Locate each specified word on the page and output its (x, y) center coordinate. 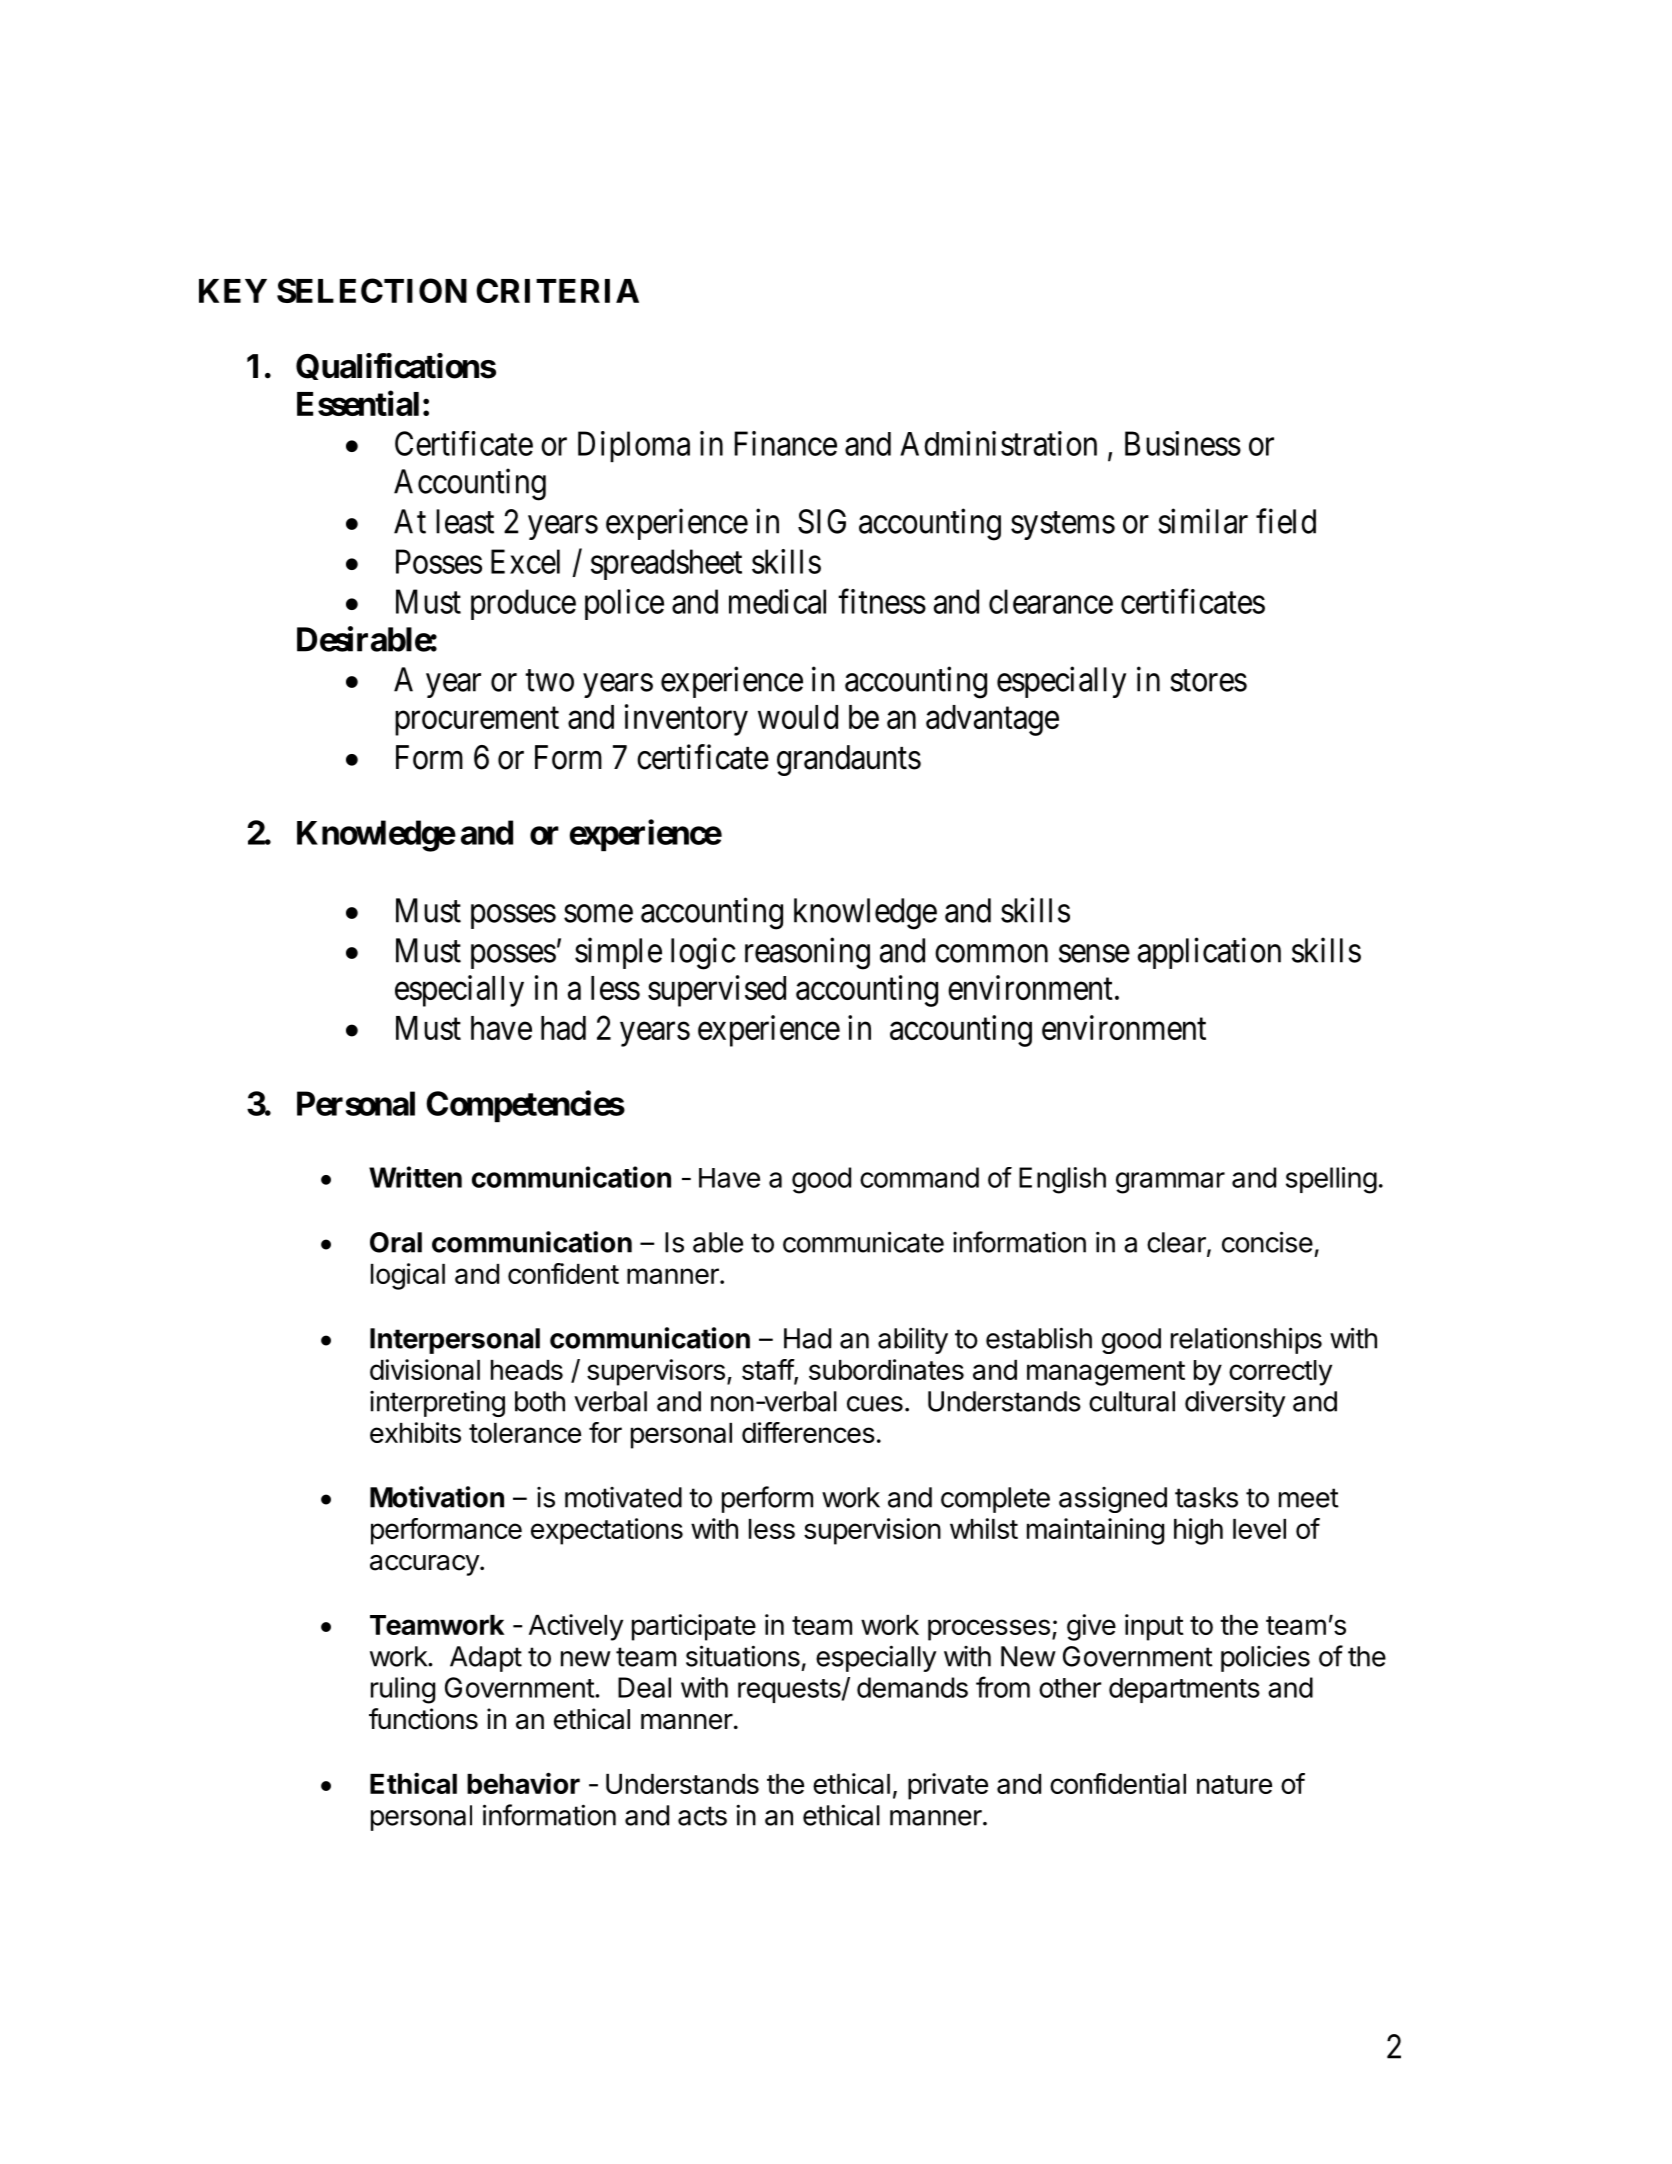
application (1209, 953)
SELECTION (372, 290)
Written (415, 1177)
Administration (998, 443)
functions (423, 1719)
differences (808, 1432)
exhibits (415, 1432)
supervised (717, 991)
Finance (786, 443)
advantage (992, 720)
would (798, 717)
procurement (477, 721)
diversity (1235, 1403)
